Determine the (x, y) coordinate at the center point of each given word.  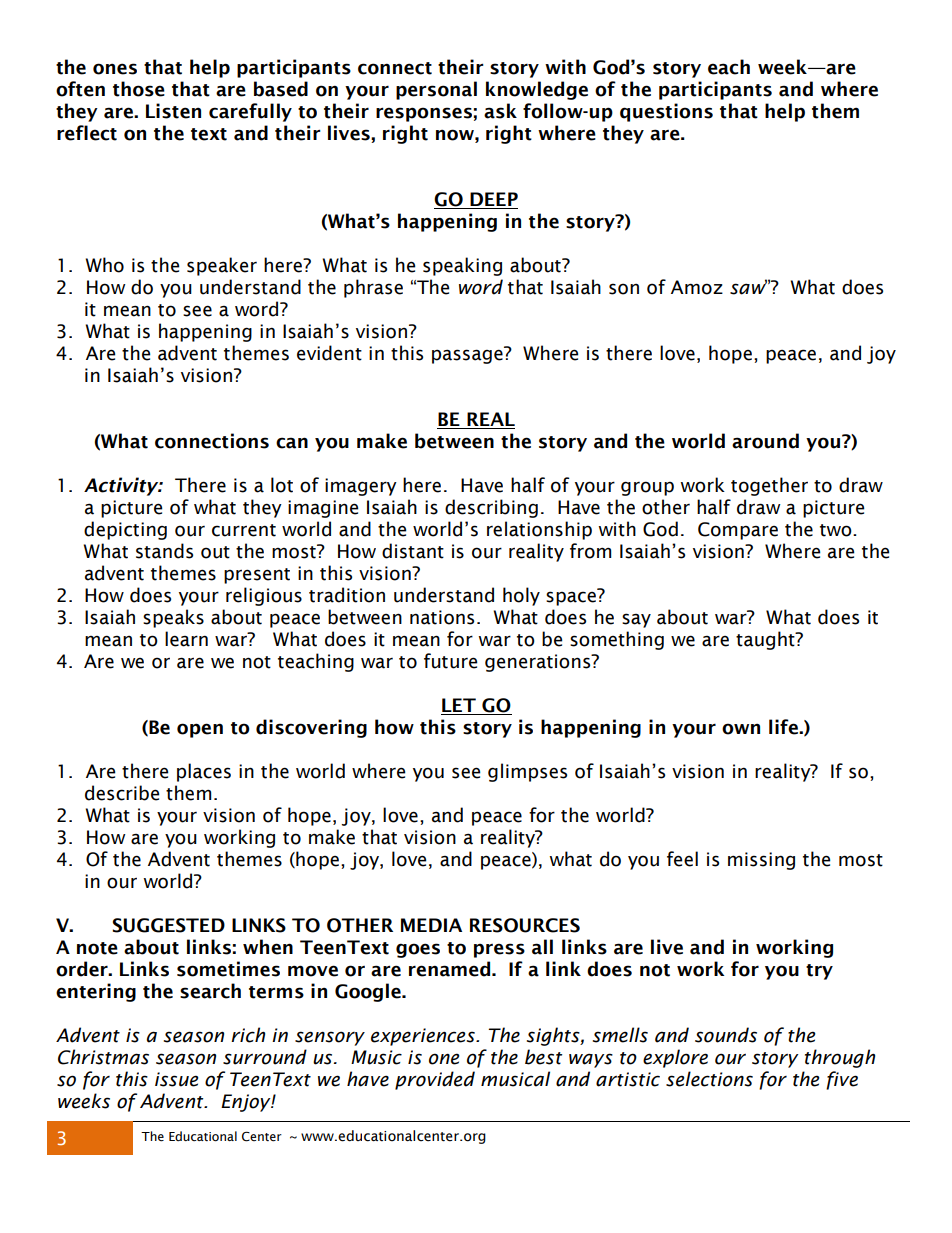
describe (122, 793)
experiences (424, 1037)
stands (164, 551)
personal (436, 90)
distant (413, 551)
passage (467, 356)
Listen (173, 111)
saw (748, 288)
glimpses (527, 772)
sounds (726, 1035)
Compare (738, 531)
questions (666, 112)
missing (761, 861)
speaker (222, 266)
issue (177, 1079)
